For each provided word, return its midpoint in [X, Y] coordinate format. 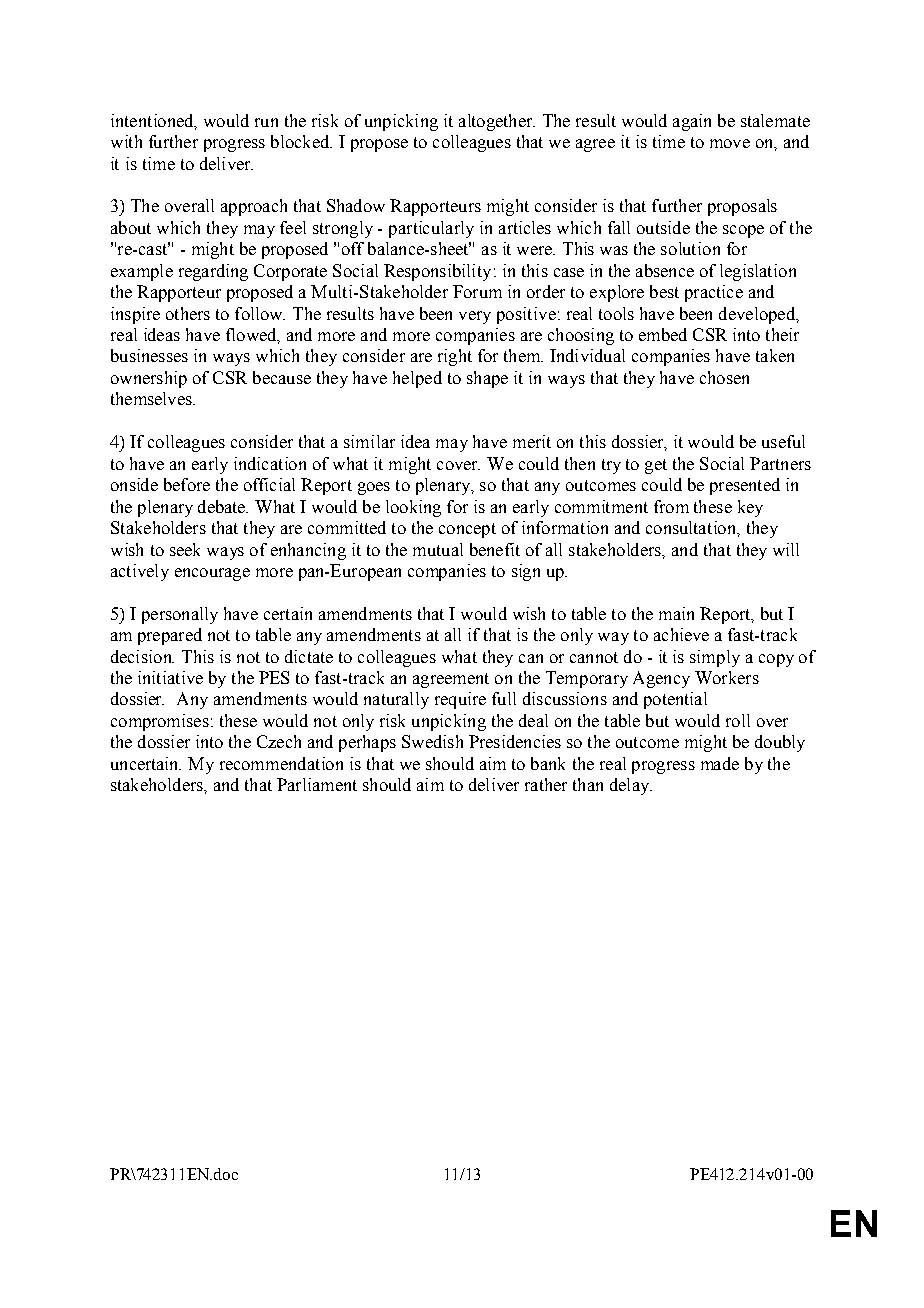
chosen [724, 377]
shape [487, 379]
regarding [213, 272]
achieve [681, 634]
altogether [497, 122]
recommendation [281, 763]
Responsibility [437, 272]
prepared [170, 636]
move [730, 143]
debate [223, 506]
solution [690, 248]
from [671, 506]
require [460, 700]
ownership [149, 379]
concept [467, 530]
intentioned [153, 121]
